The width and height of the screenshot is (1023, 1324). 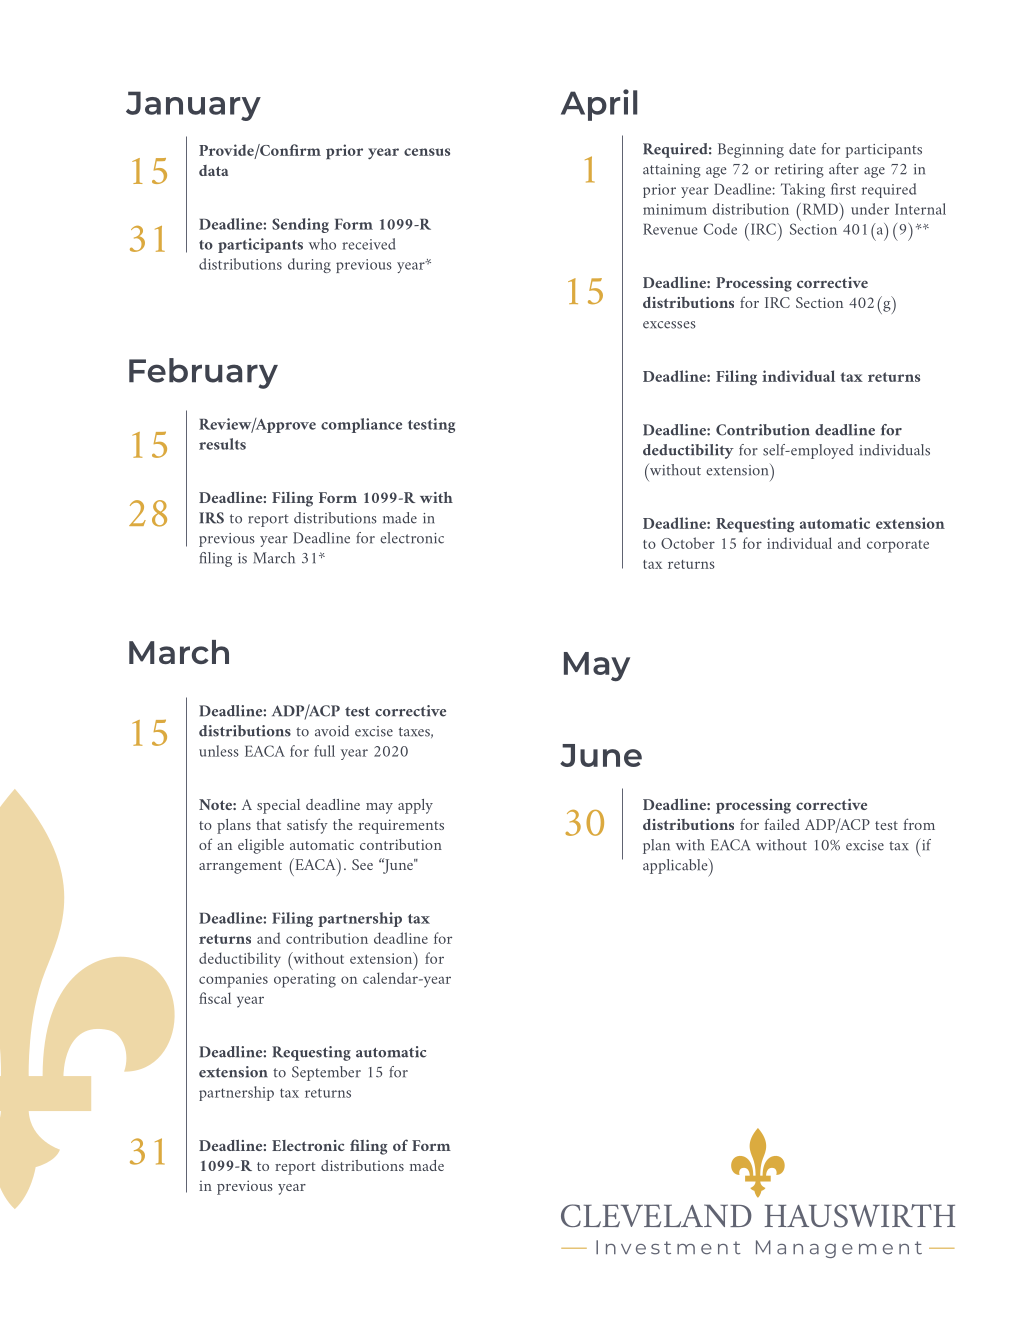 What do you see at coordinates (802, 149) in the screenshot?
I see `date` at bounding box center [802, 149].
